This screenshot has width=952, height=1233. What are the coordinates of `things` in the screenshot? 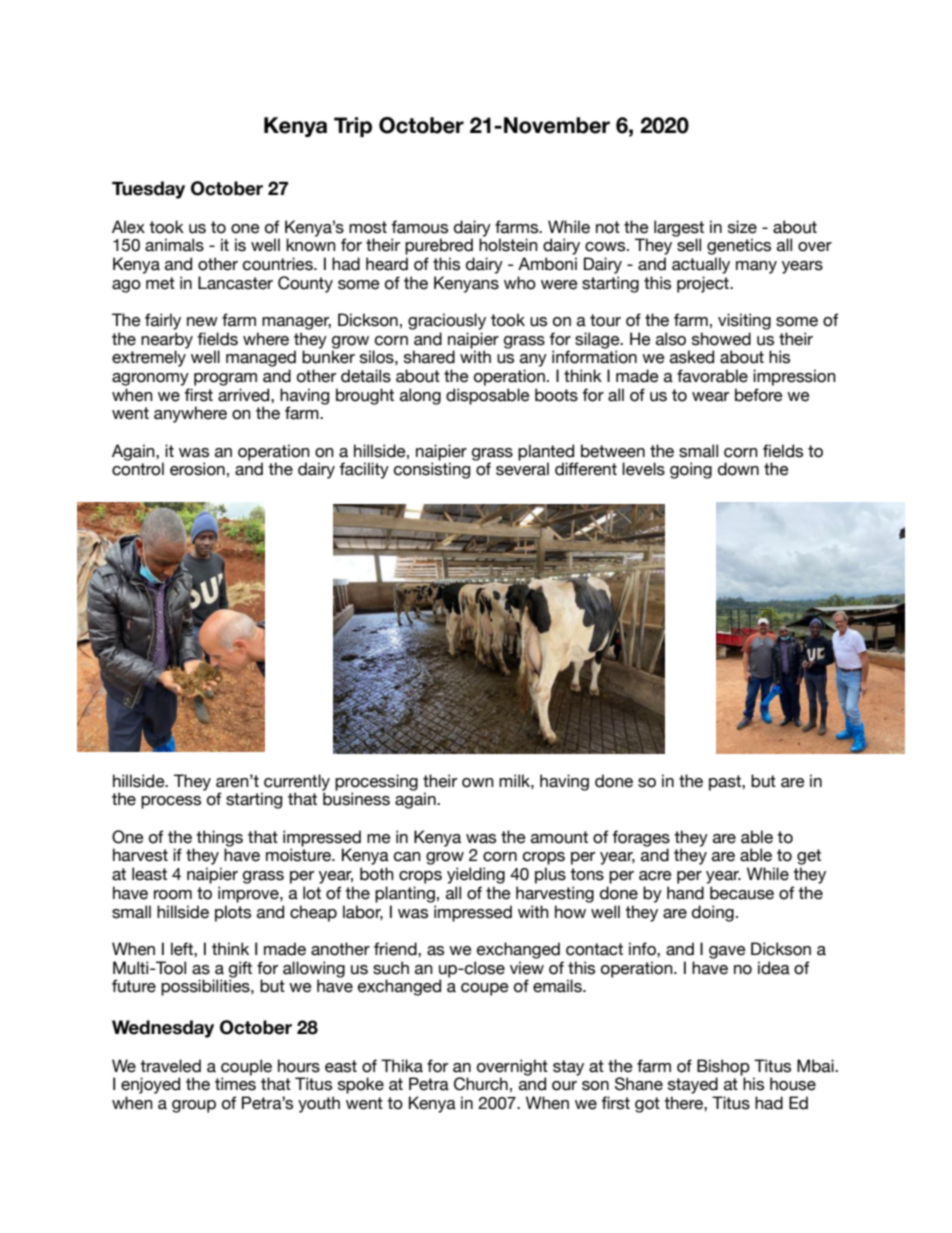 It's located at (219, 839).
